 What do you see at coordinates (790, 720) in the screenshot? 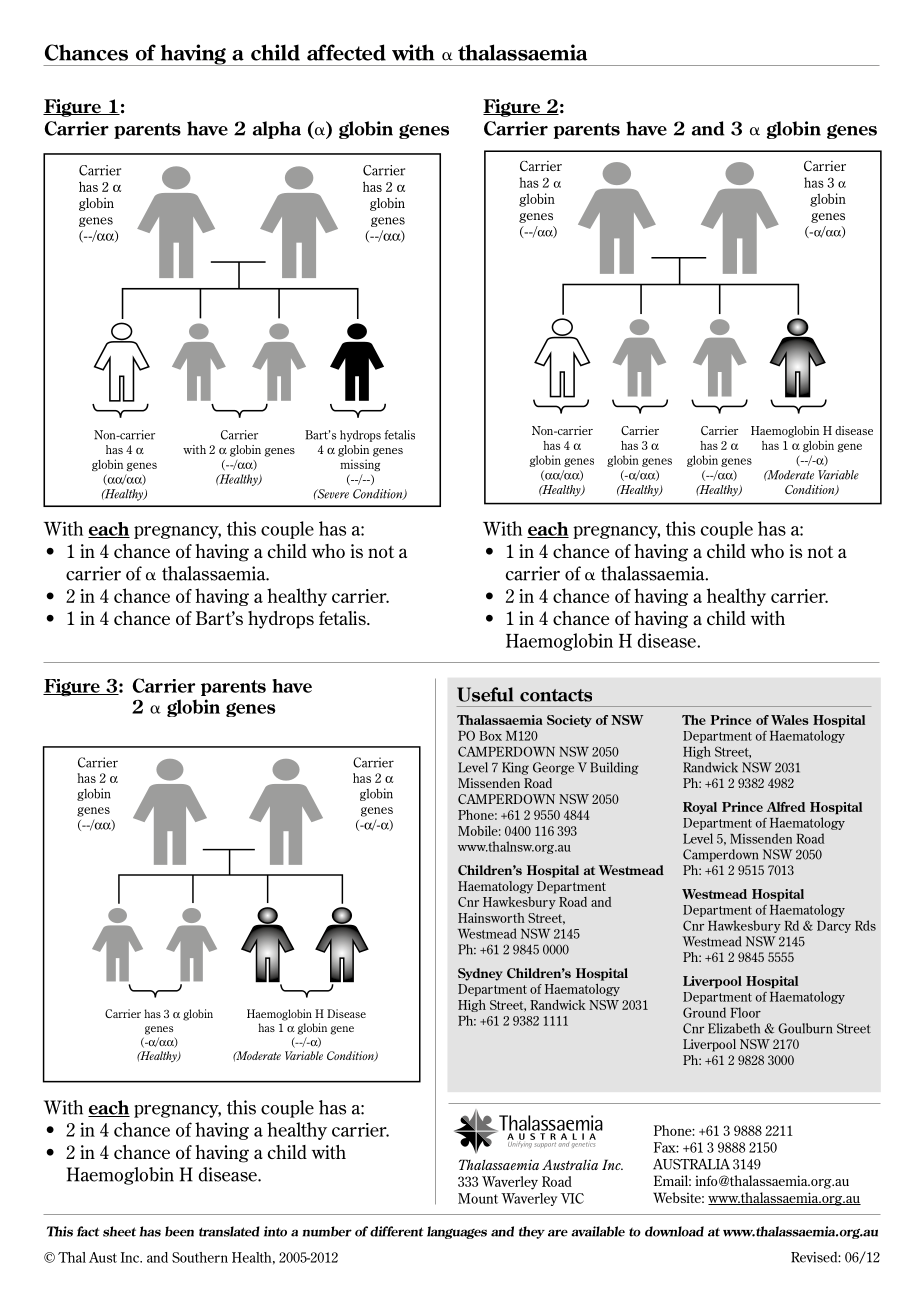
I see `Wales` at bounding box center [790, 720].
